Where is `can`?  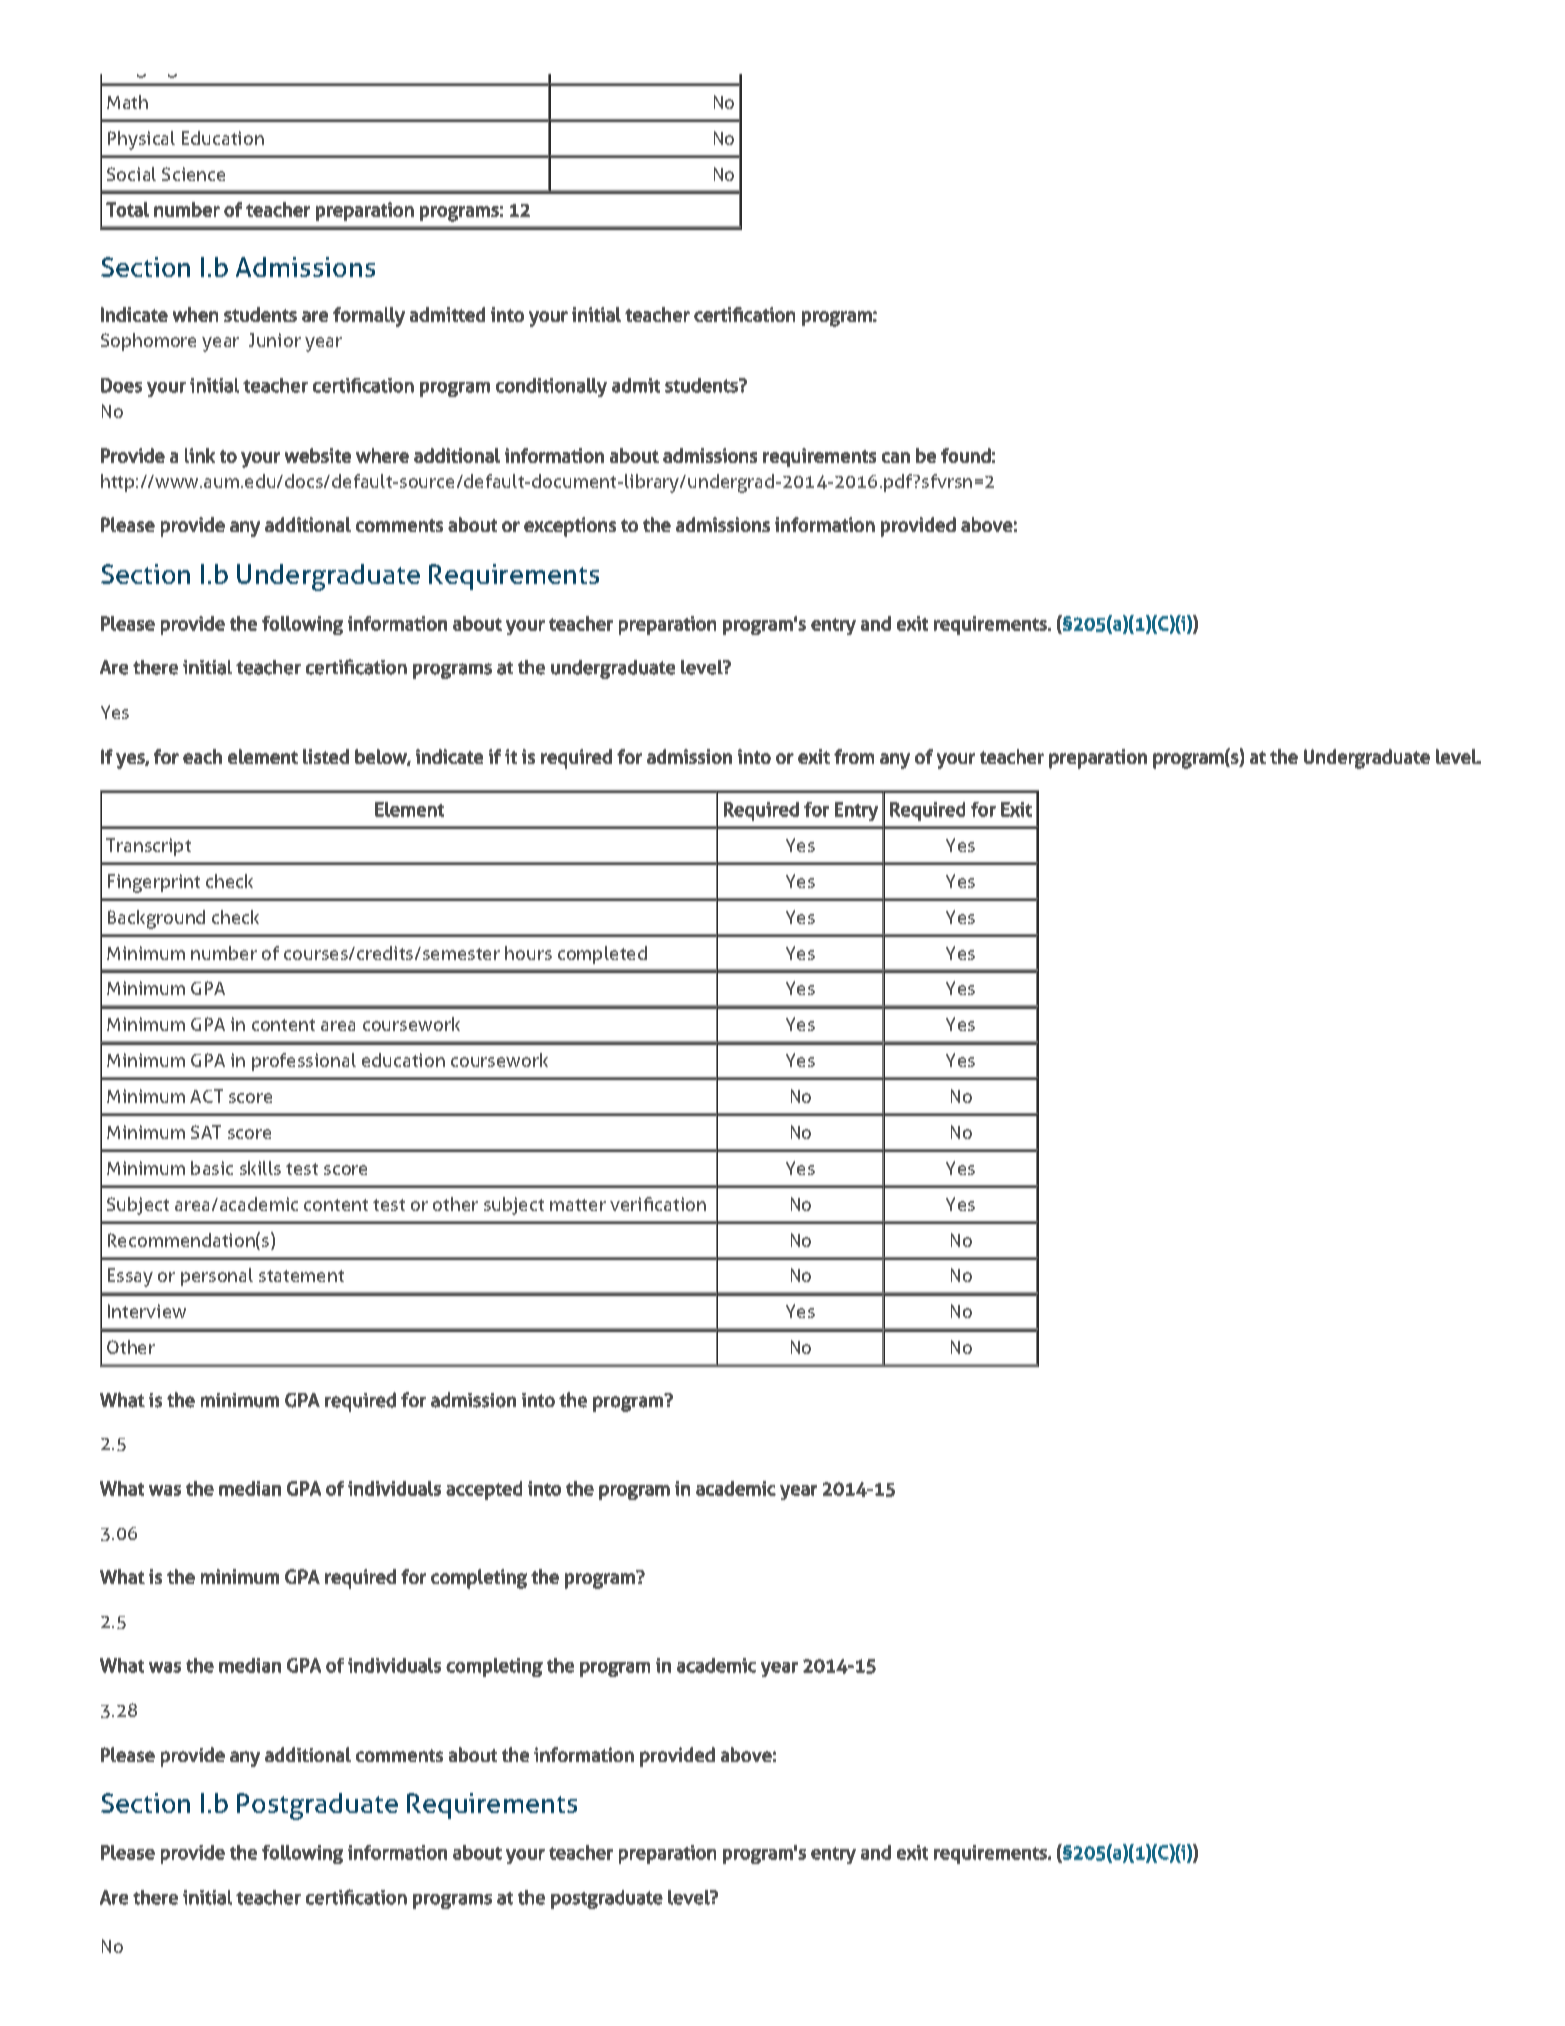 can is located at coordinates (896, 457).
